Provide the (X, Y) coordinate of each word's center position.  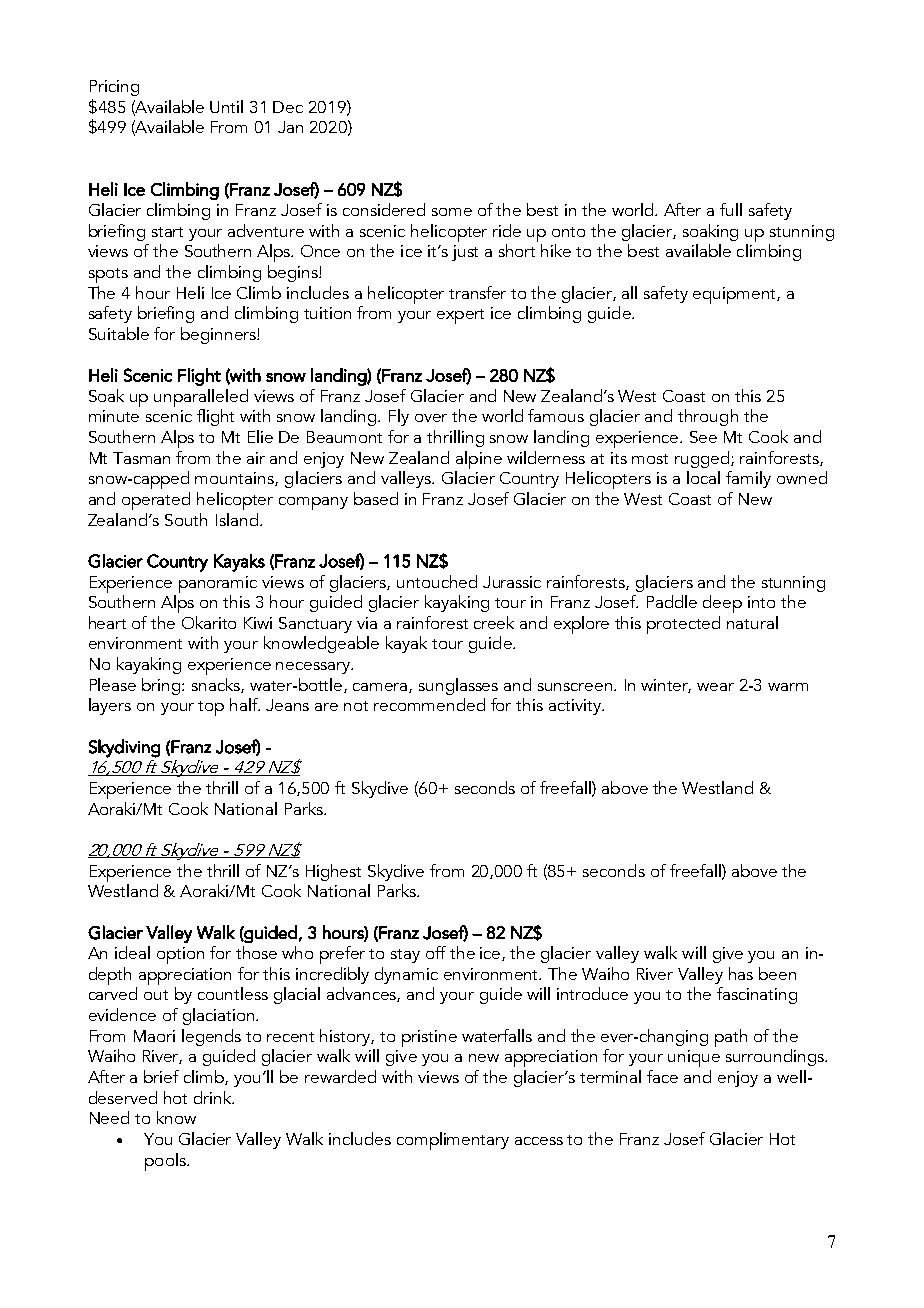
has (741, 973)
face (662, 1076)
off (436, 952)
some (452, 212)
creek (494, 622)
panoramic (218, 584)
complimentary (453, 1141)
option (180, 955)
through (708, 417)
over (431, 418)
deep (722, 604)
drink (214, 1097)
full (731, 209)
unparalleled (201, 398)
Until (226, 106)
